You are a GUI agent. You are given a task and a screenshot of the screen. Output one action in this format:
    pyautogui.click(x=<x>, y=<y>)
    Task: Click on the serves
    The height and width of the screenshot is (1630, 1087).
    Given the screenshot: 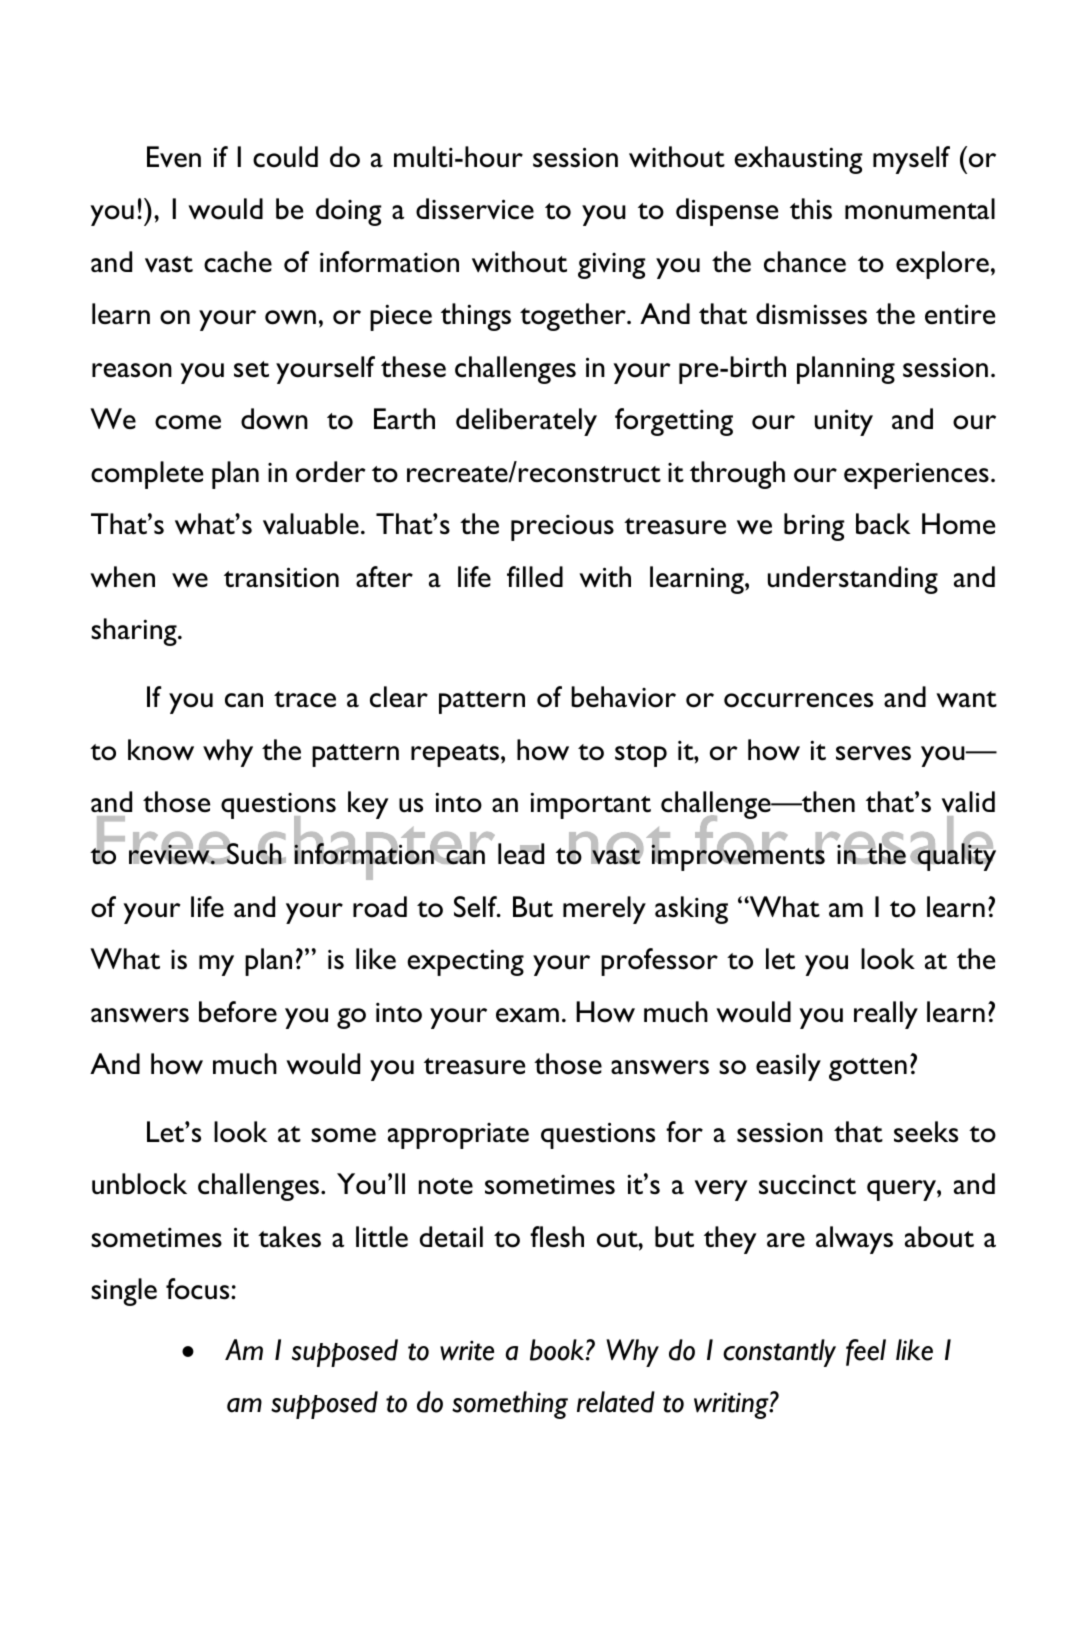 What is the action you would take?
    pyautogui.click(x=873, y=753)
